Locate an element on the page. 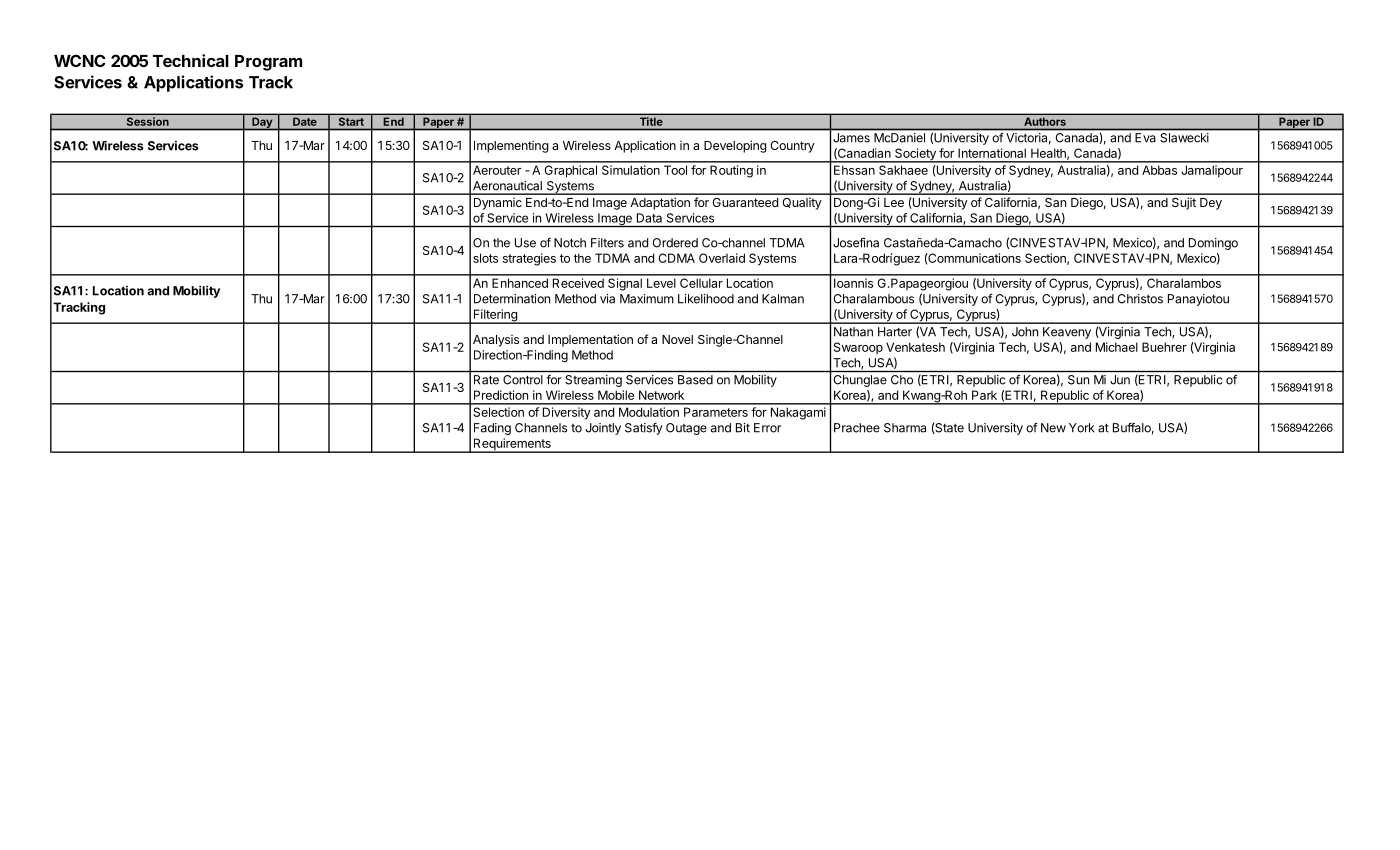  Overlaid is located at coordinates (722, 258).
